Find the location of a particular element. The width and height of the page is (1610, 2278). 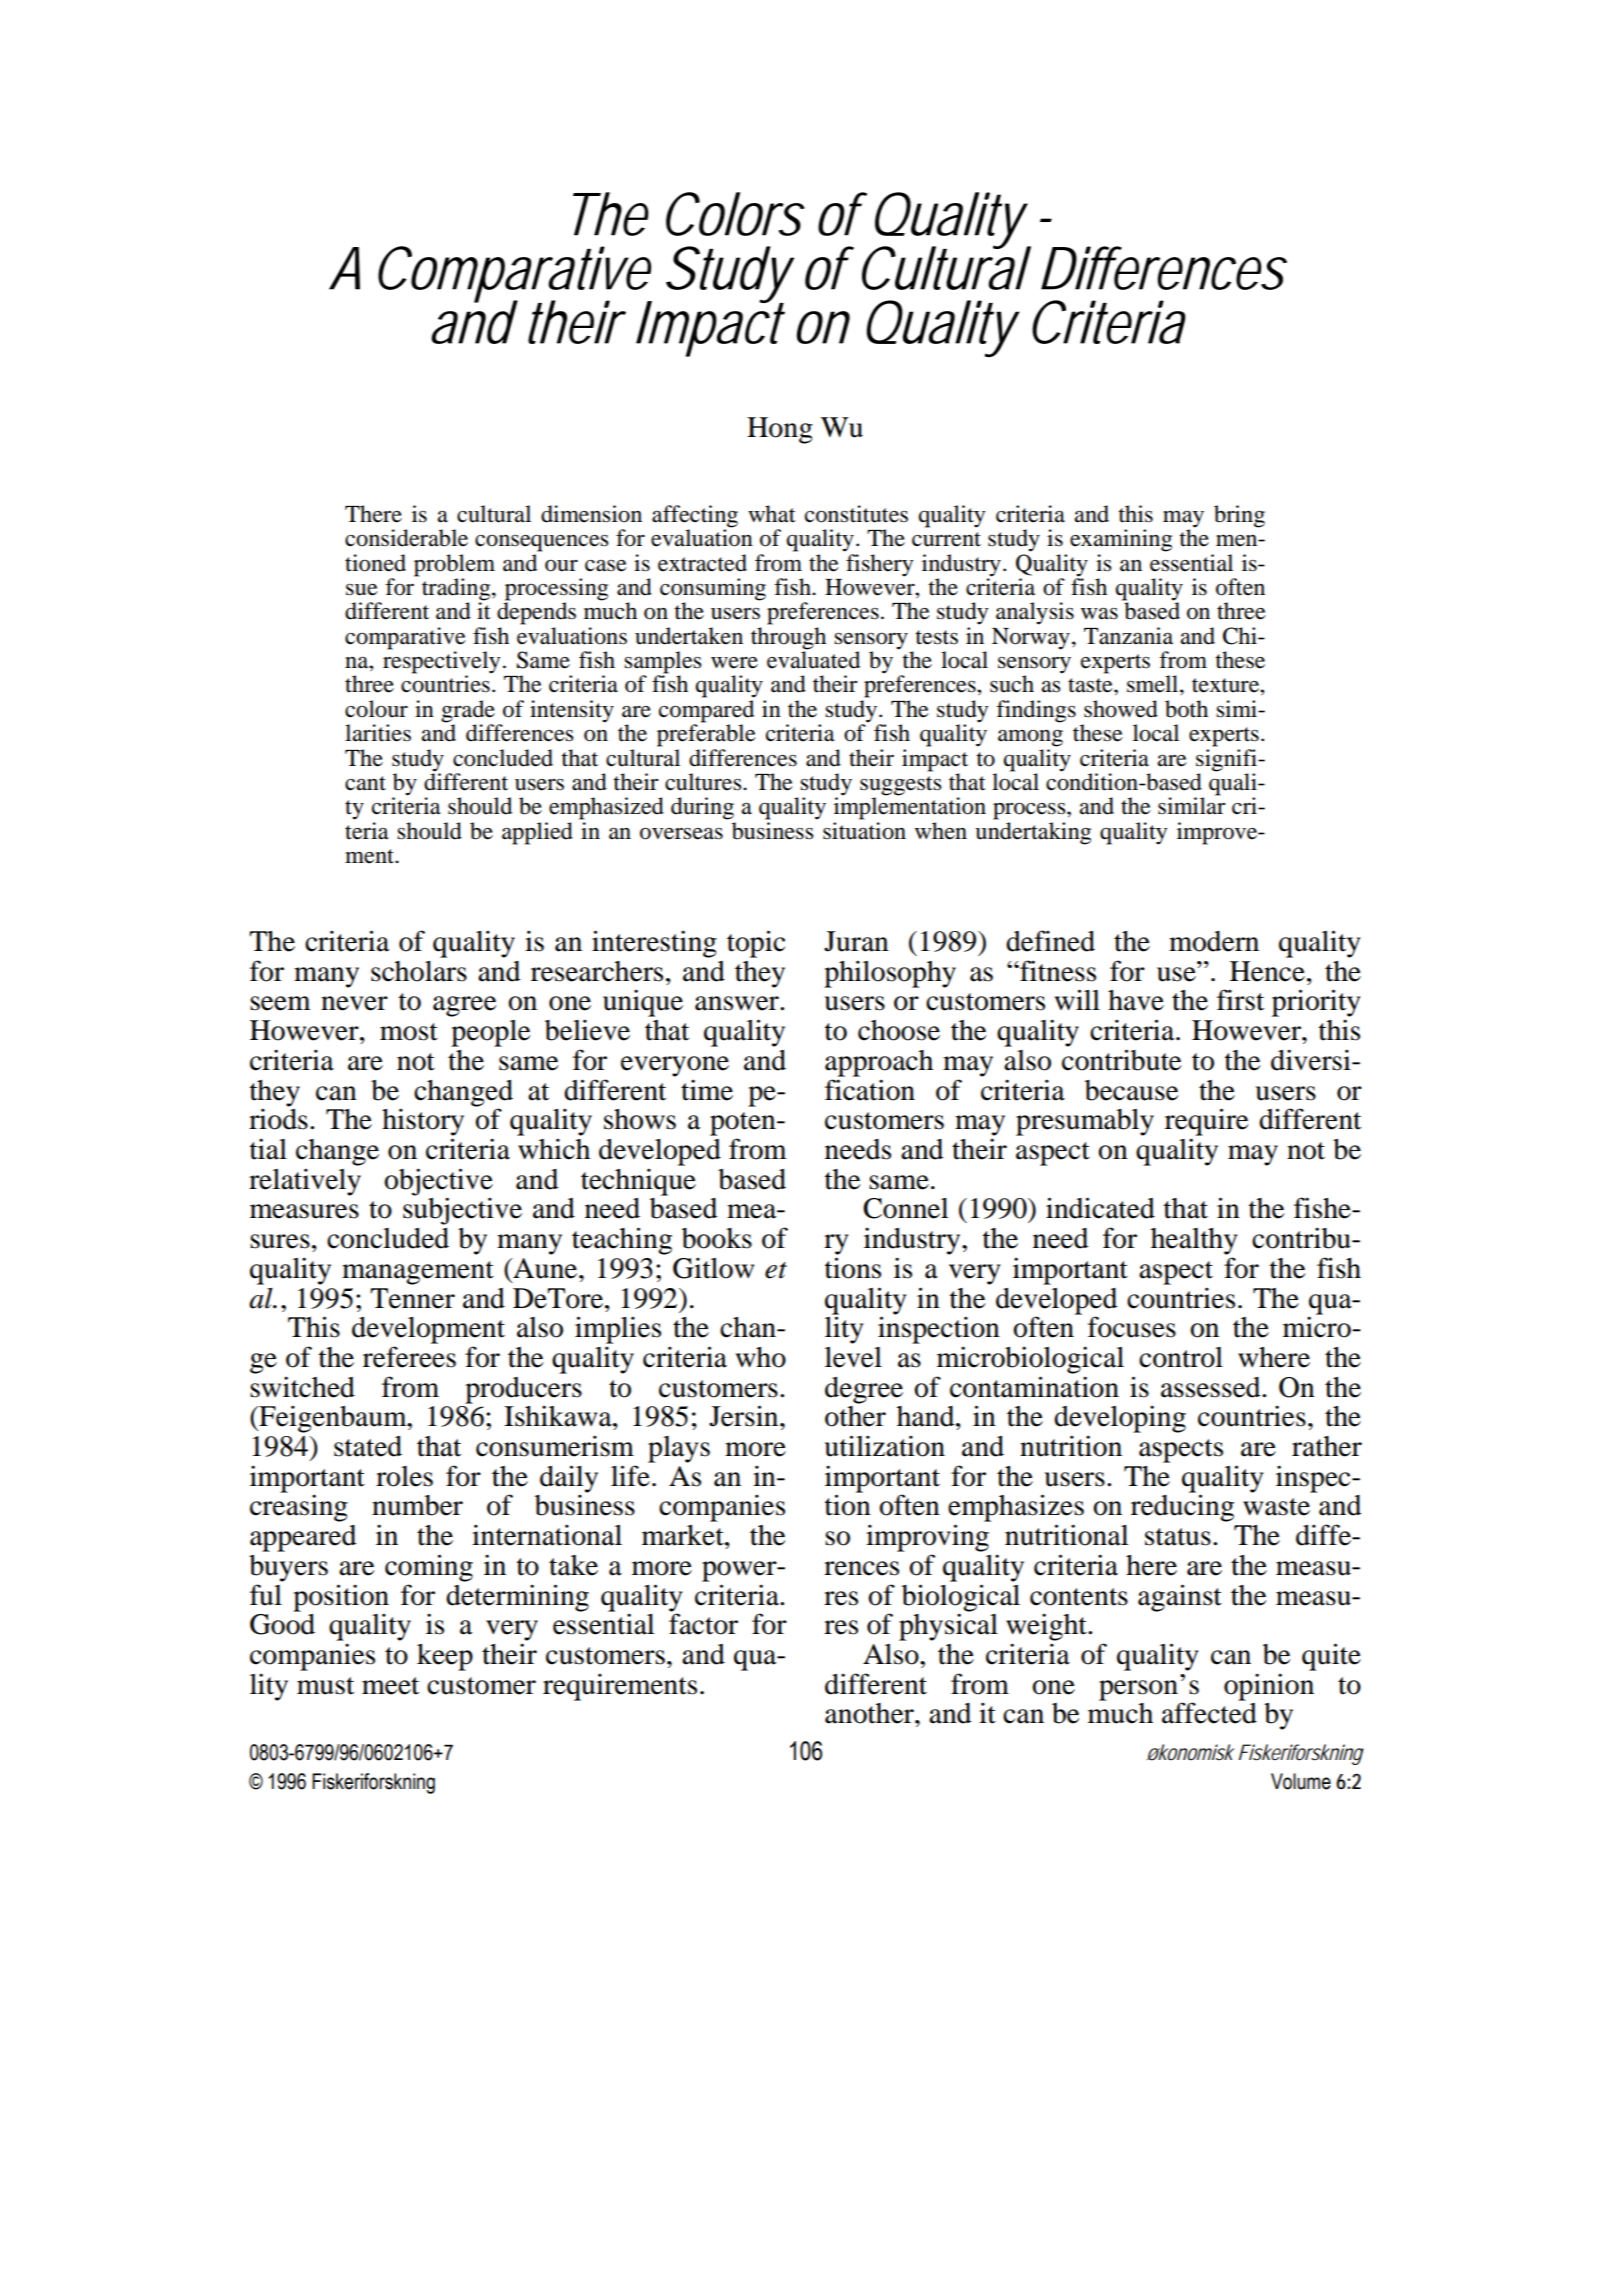

Hong is located at coordinates (780, 430).
